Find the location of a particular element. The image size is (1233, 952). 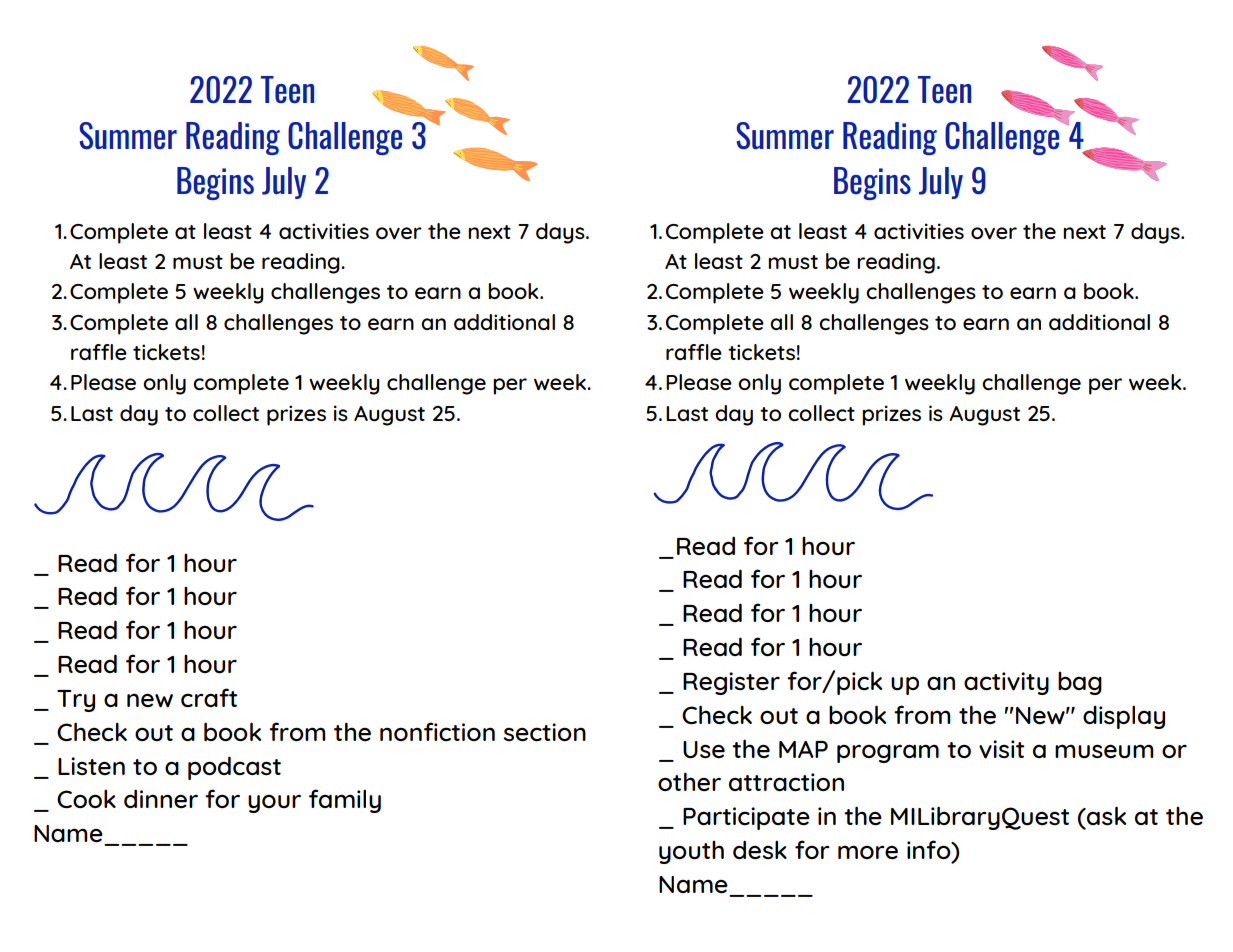

activity is located at coordinates (1006, 683).
